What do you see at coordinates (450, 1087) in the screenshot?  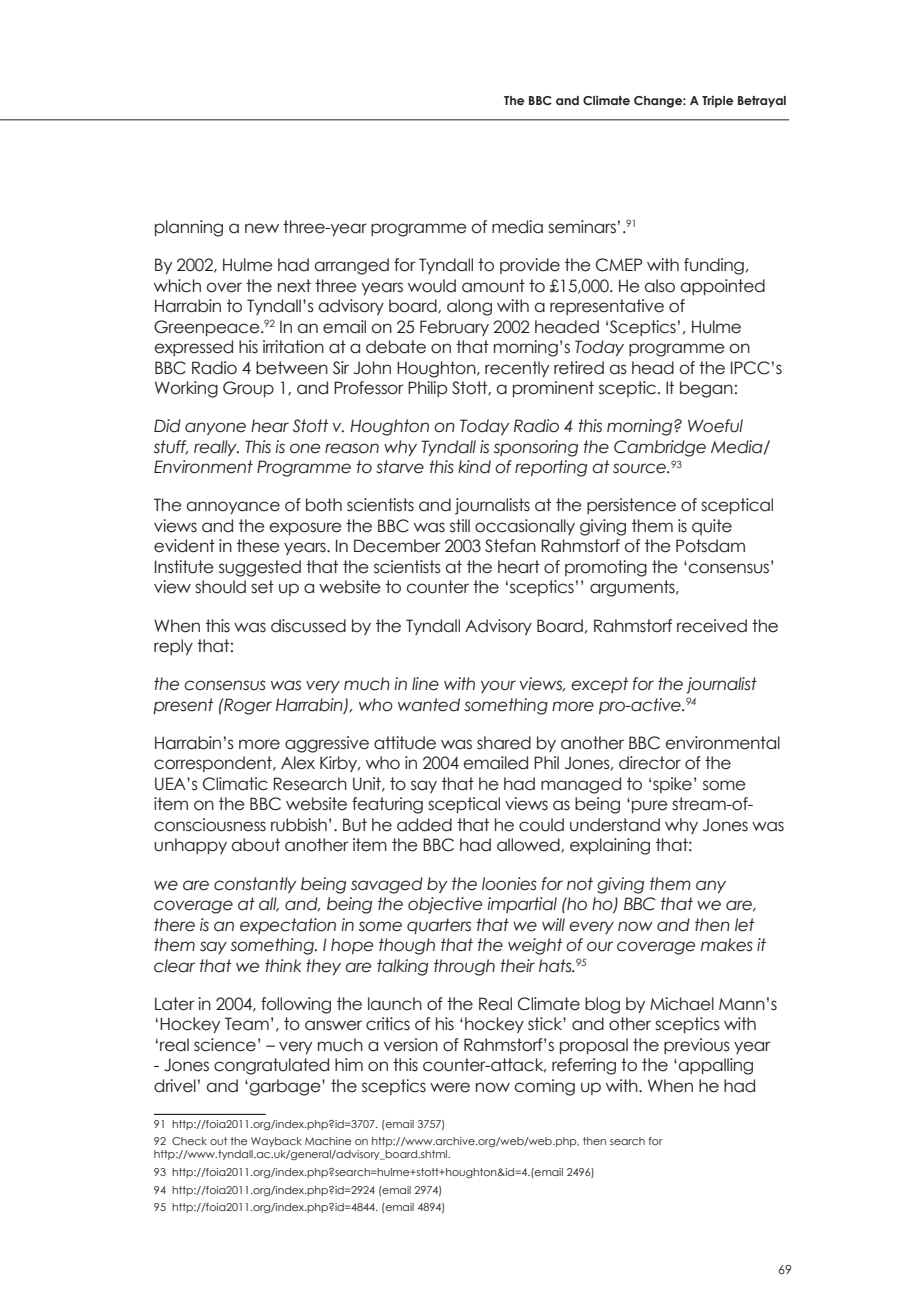 I see `were` at bounding box center [450, 1087].
